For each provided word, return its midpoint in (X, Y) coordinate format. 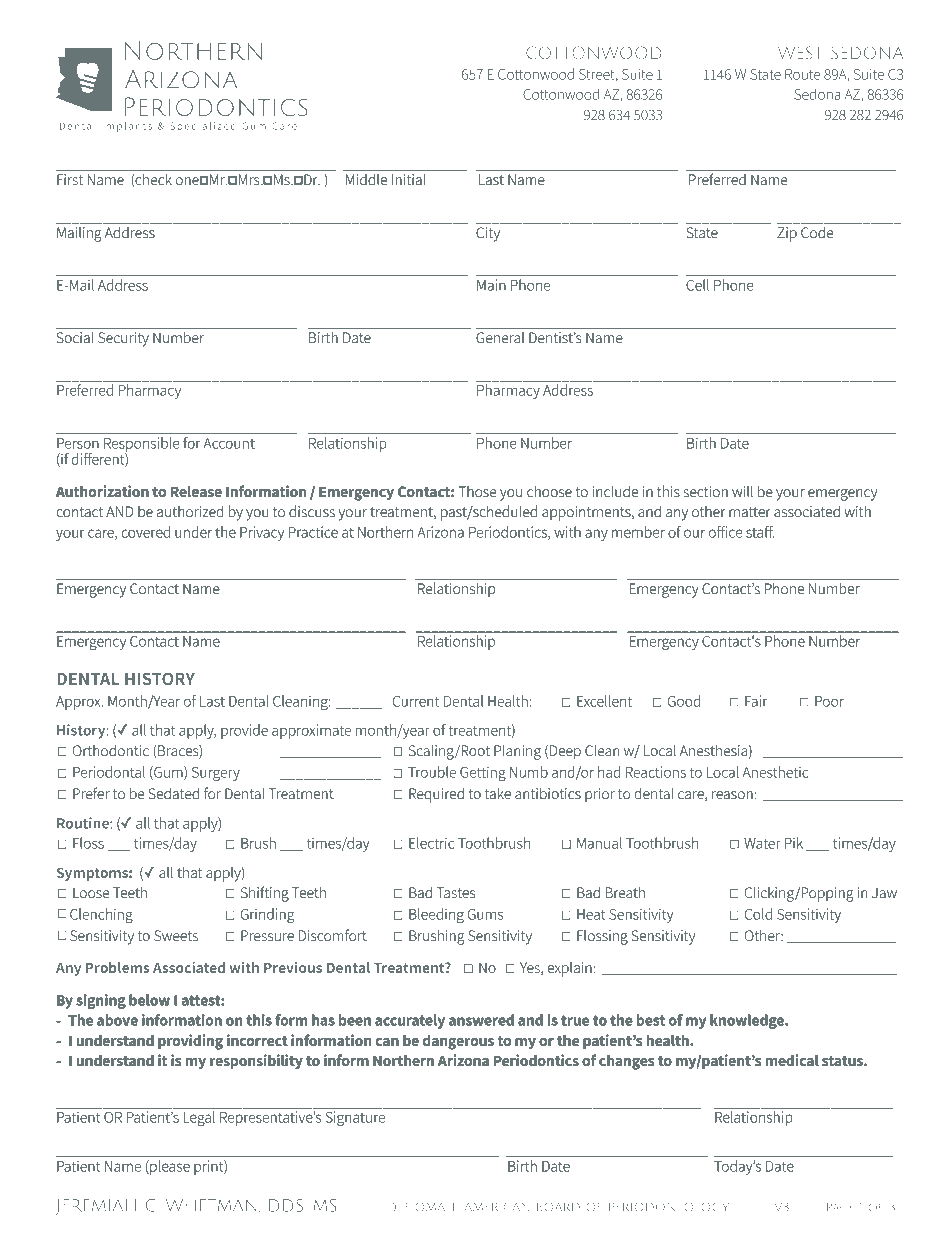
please (169, 1167)
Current (416, 701)
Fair (756, 701)
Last (212, 701)
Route (802, 74)
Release (196, 491)
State (765, 74)
